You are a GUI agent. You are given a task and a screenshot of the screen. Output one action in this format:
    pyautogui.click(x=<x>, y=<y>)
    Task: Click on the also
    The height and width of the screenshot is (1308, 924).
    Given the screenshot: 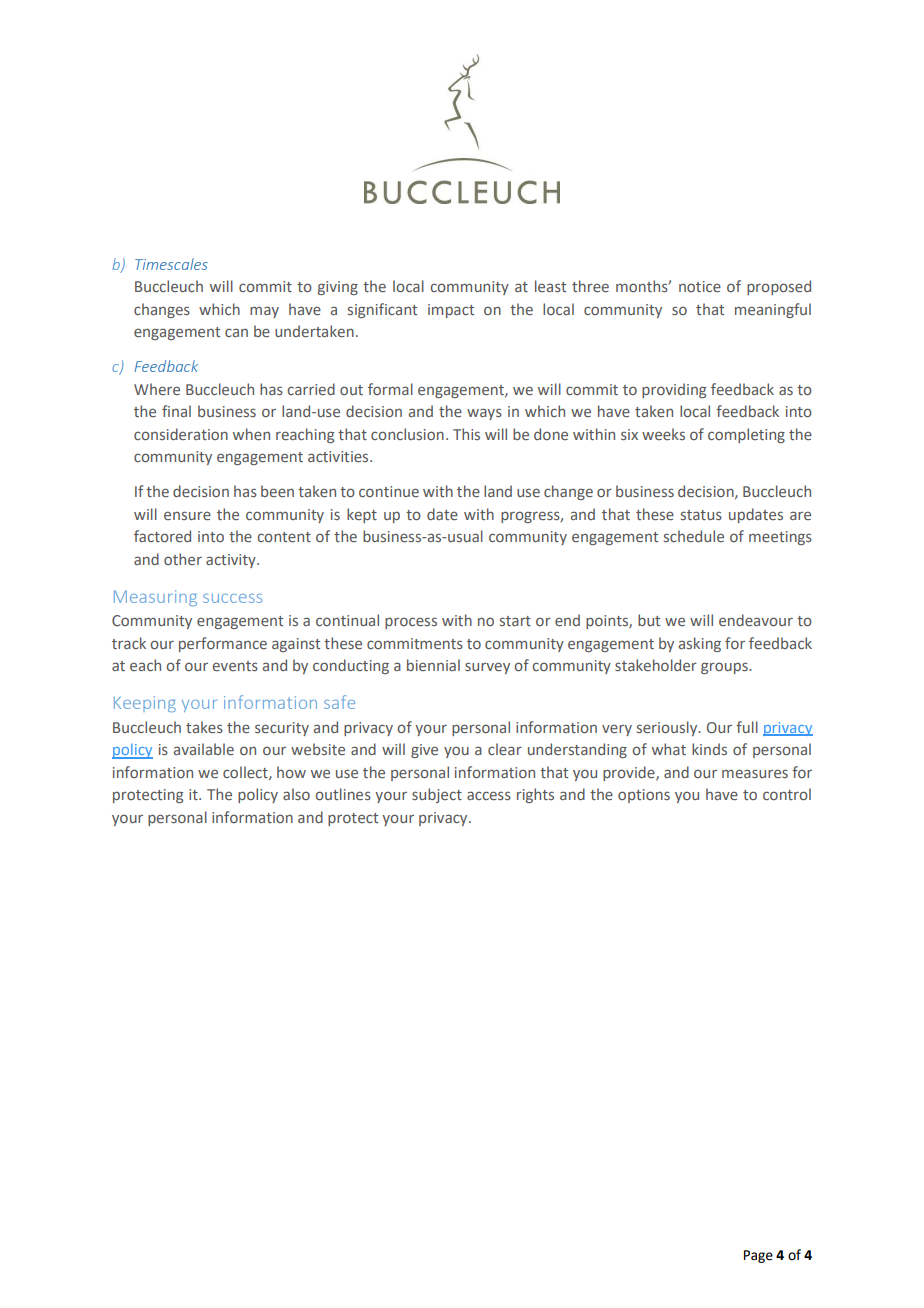 What is the action you would take?
    pyautogui.click(x=296, y=794)
